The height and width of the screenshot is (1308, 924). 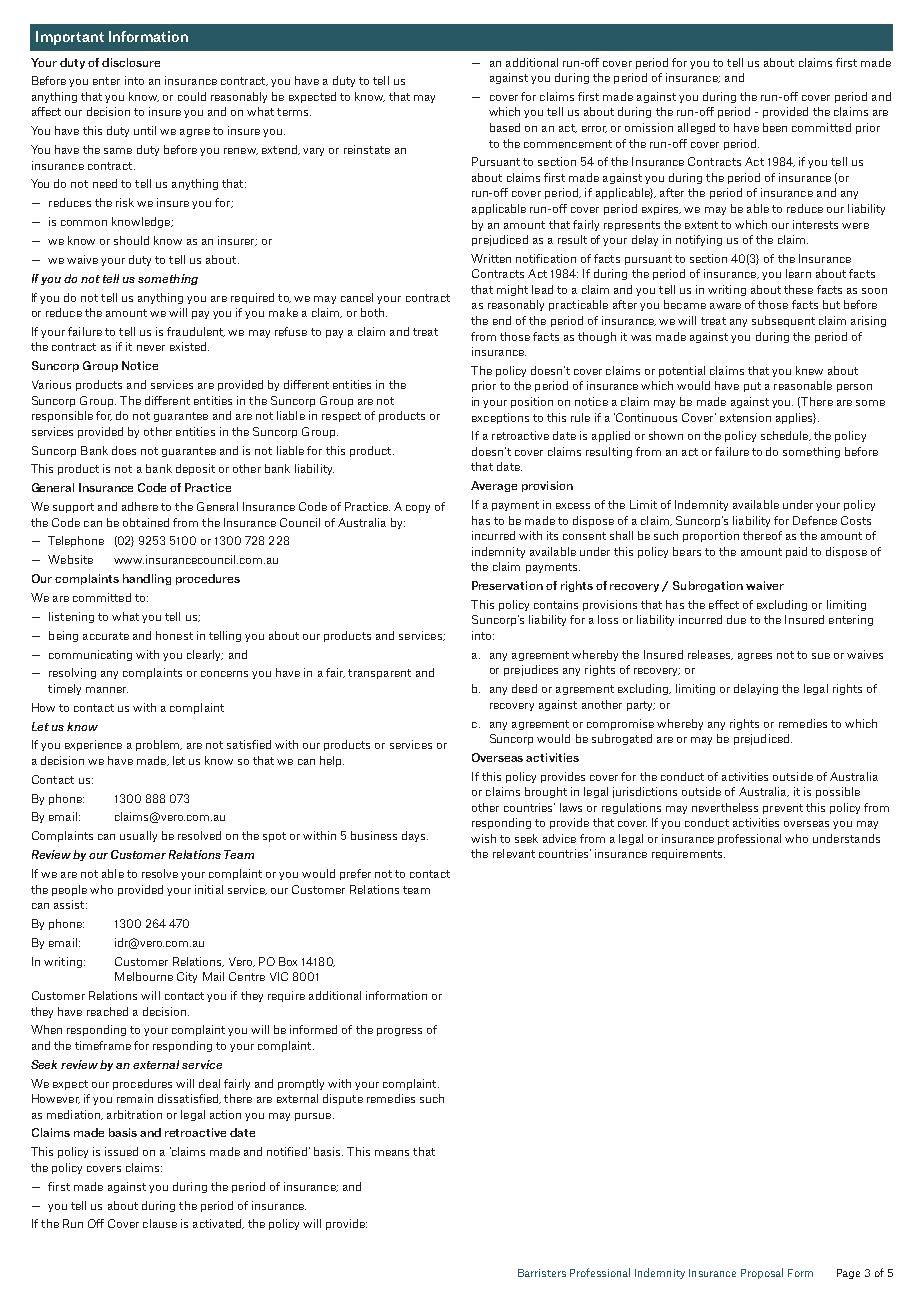 What do you see at coordinates (392, 1153) in the screenshot?
I see `means` at bounding box center [392, 1153].
